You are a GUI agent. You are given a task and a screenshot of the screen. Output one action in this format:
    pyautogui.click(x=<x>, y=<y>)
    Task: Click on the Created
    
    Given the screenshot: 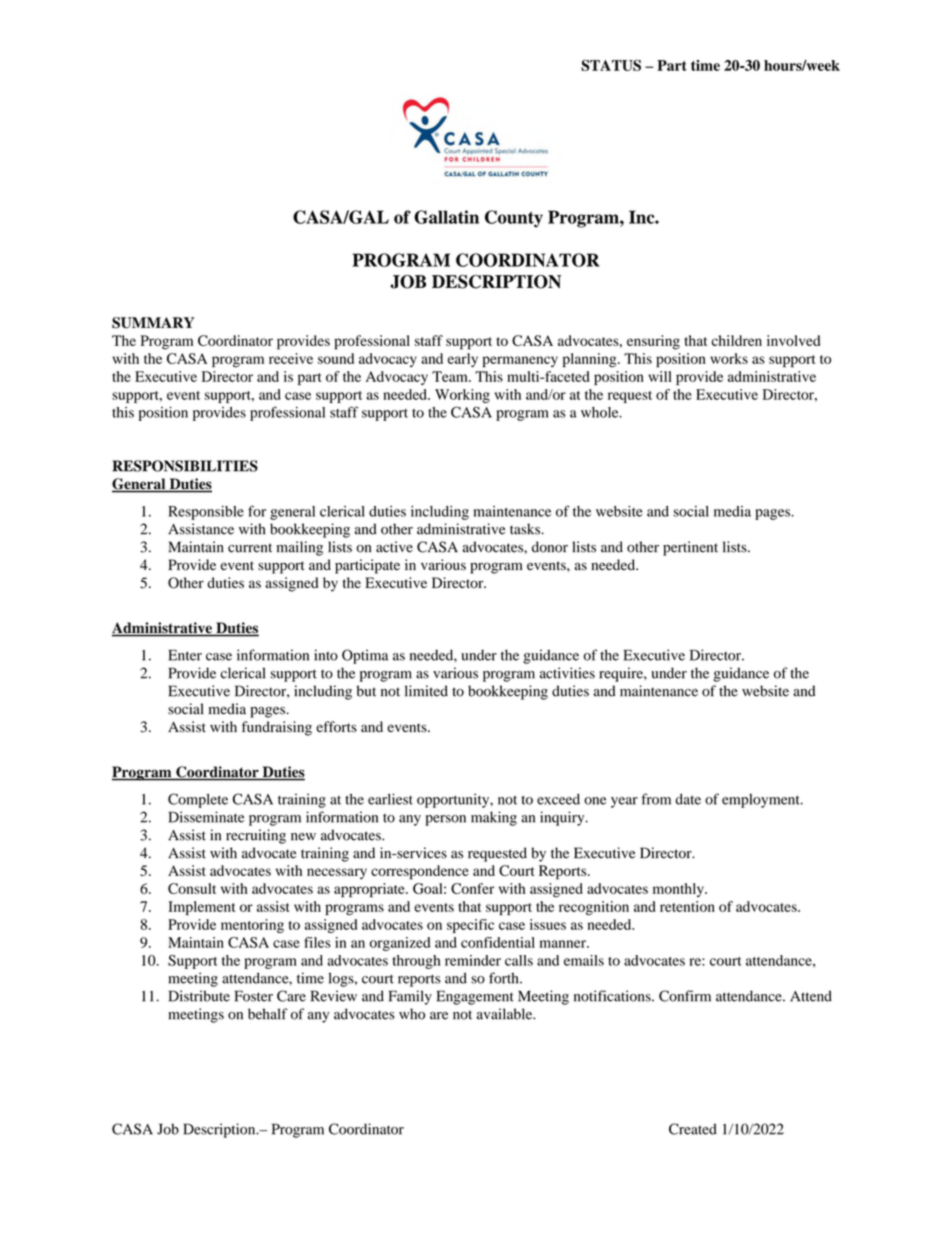 What is the action you would take?
    pyautogui.click(x=693, y=1129)
